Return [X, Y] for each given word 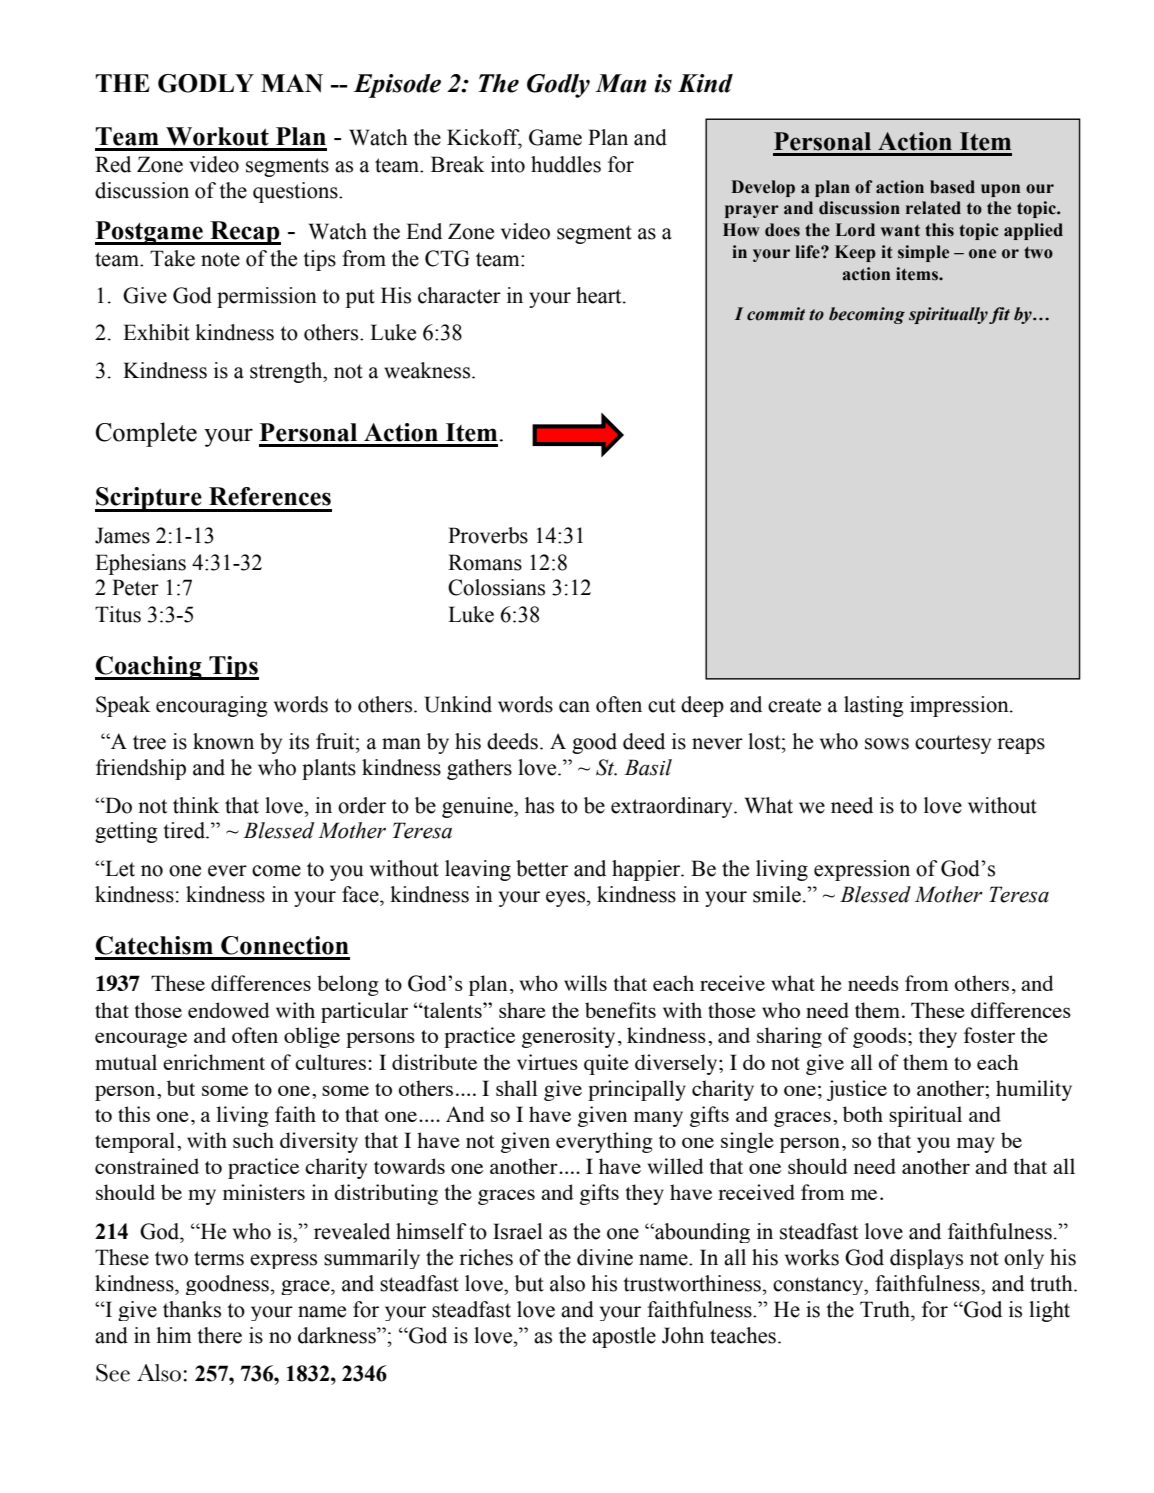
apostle [624, 1337]
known [223, 741]
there [219, 1335]
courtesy [953, 744]
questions [296, 192]
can [574, 707]
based [952, 187]
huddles [566, 164]
